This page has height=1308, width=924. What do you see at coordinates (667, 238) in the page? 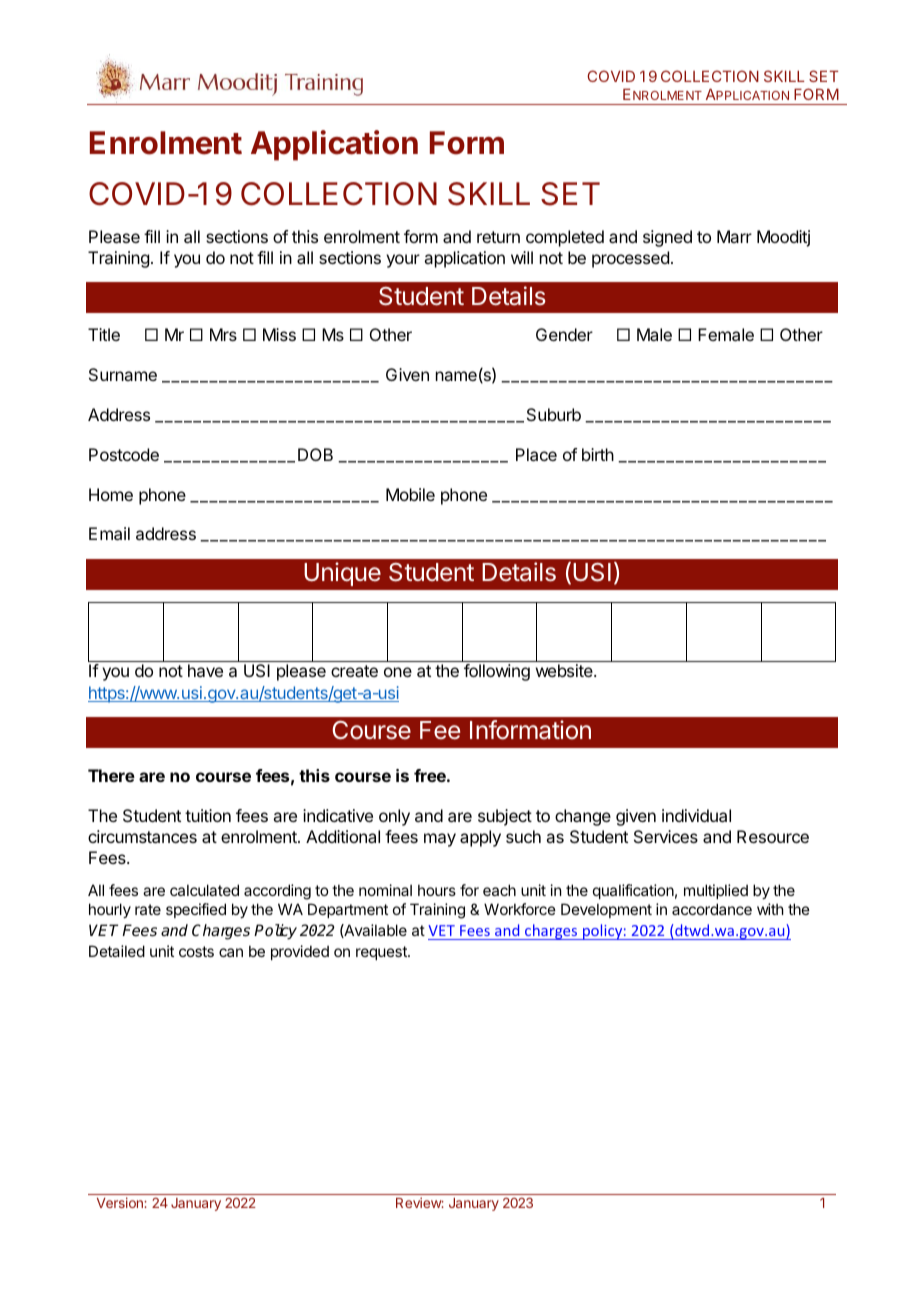
I see `signed` at bounding box center [667, 238].
